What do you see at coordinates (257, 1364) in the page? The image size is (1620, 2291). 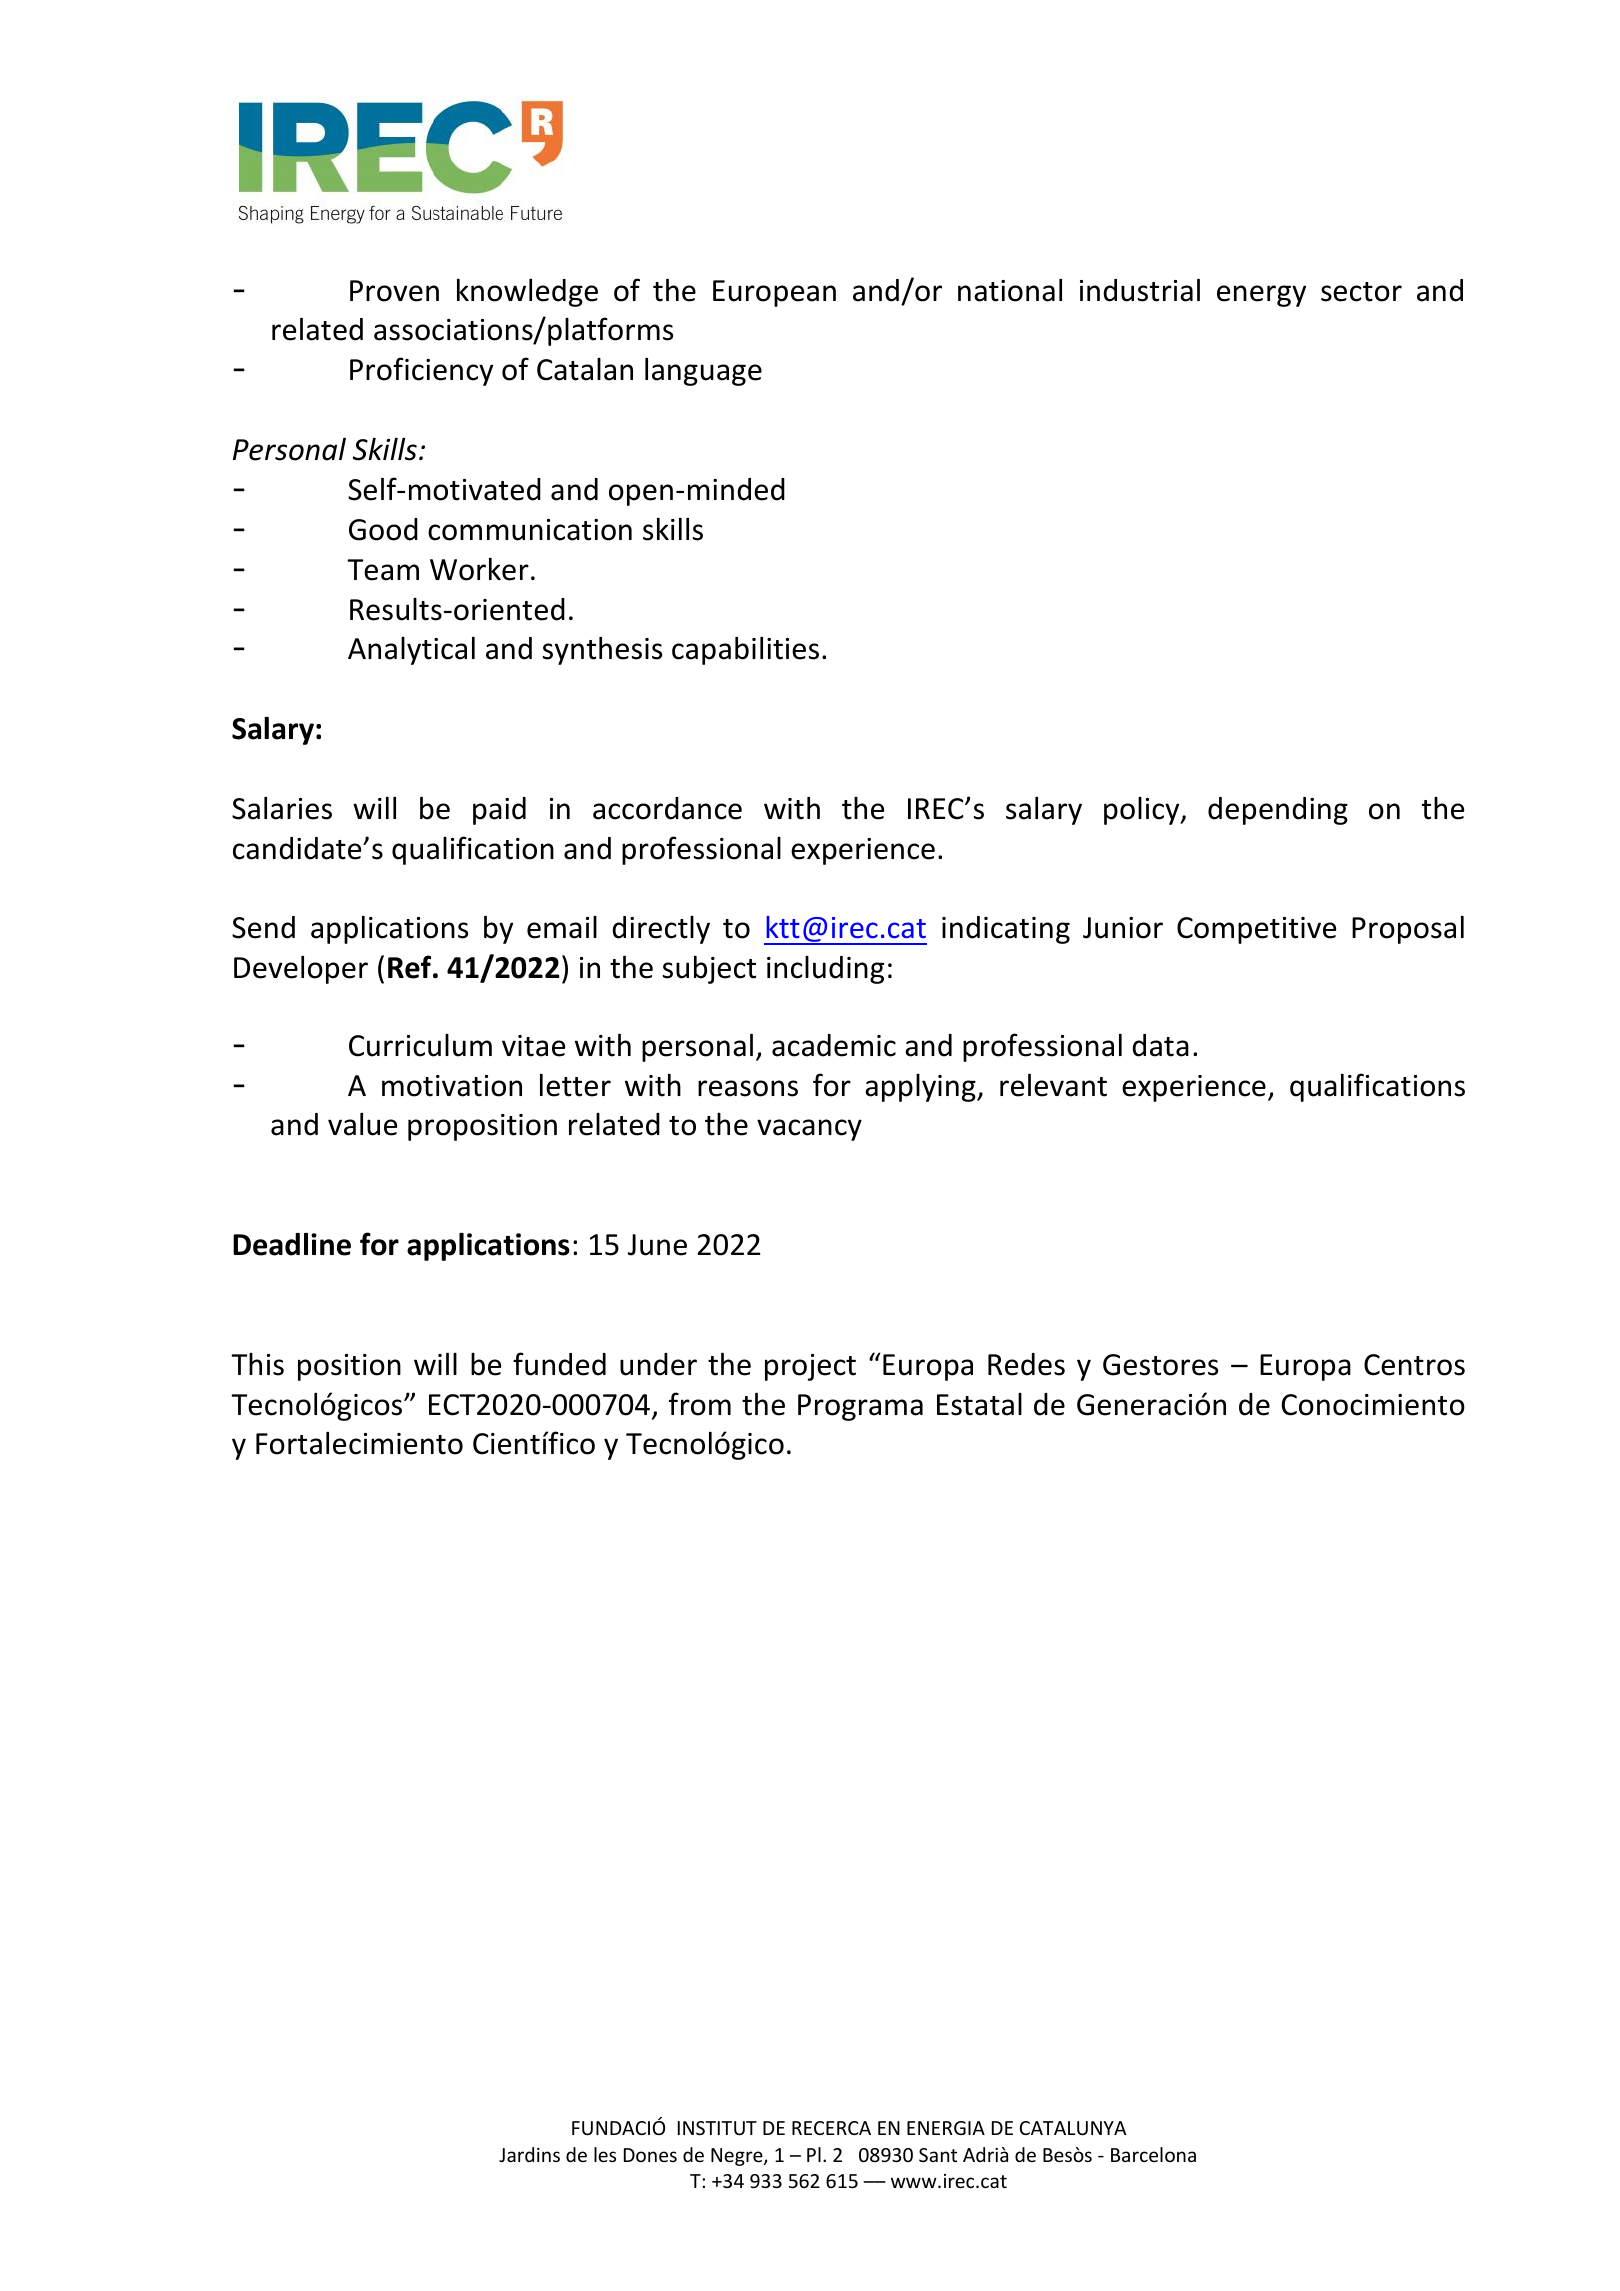 I see `This` at bounding box center [257, 1364].
